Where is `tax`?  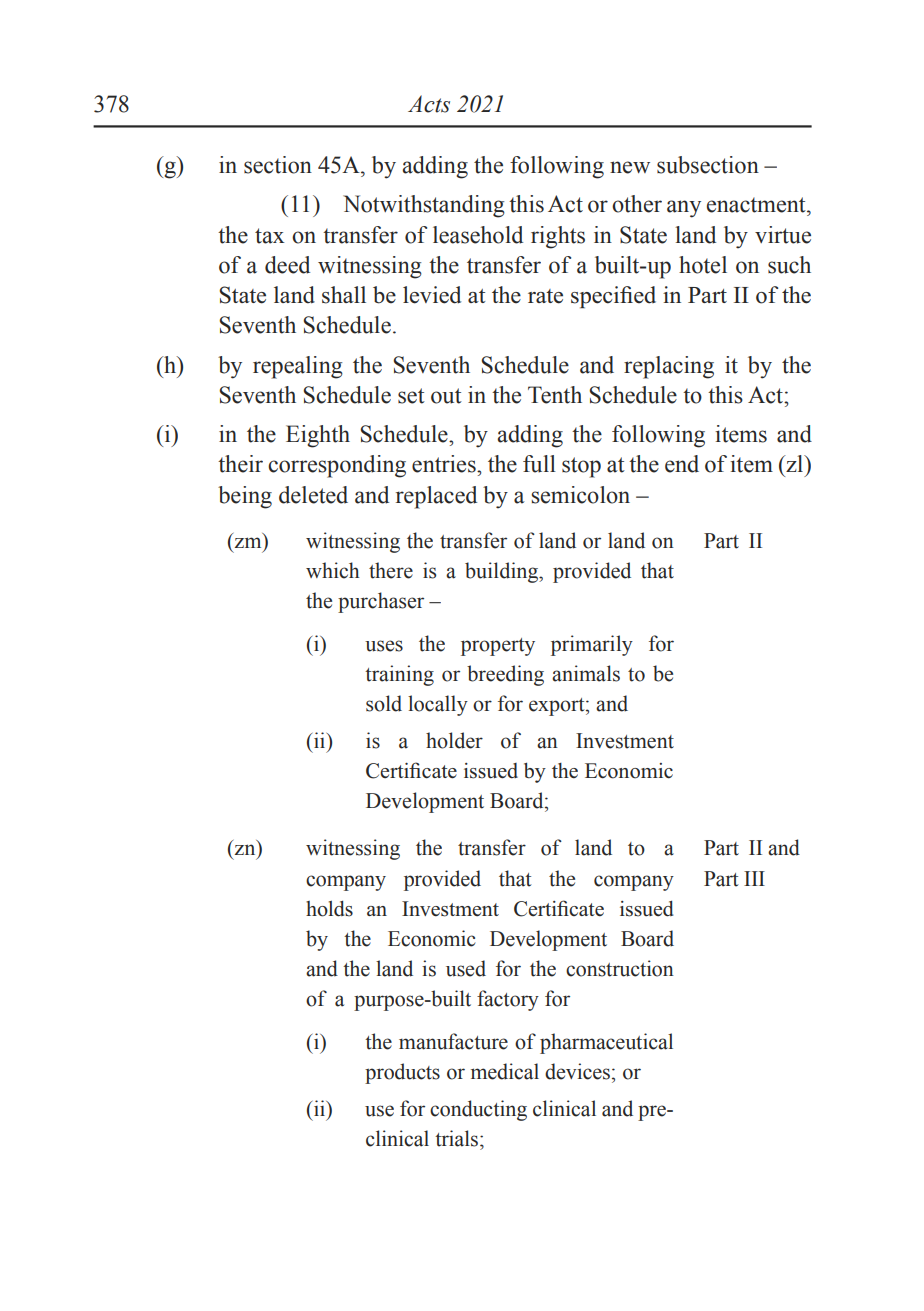 tax is located at coordinates (270, 236).
